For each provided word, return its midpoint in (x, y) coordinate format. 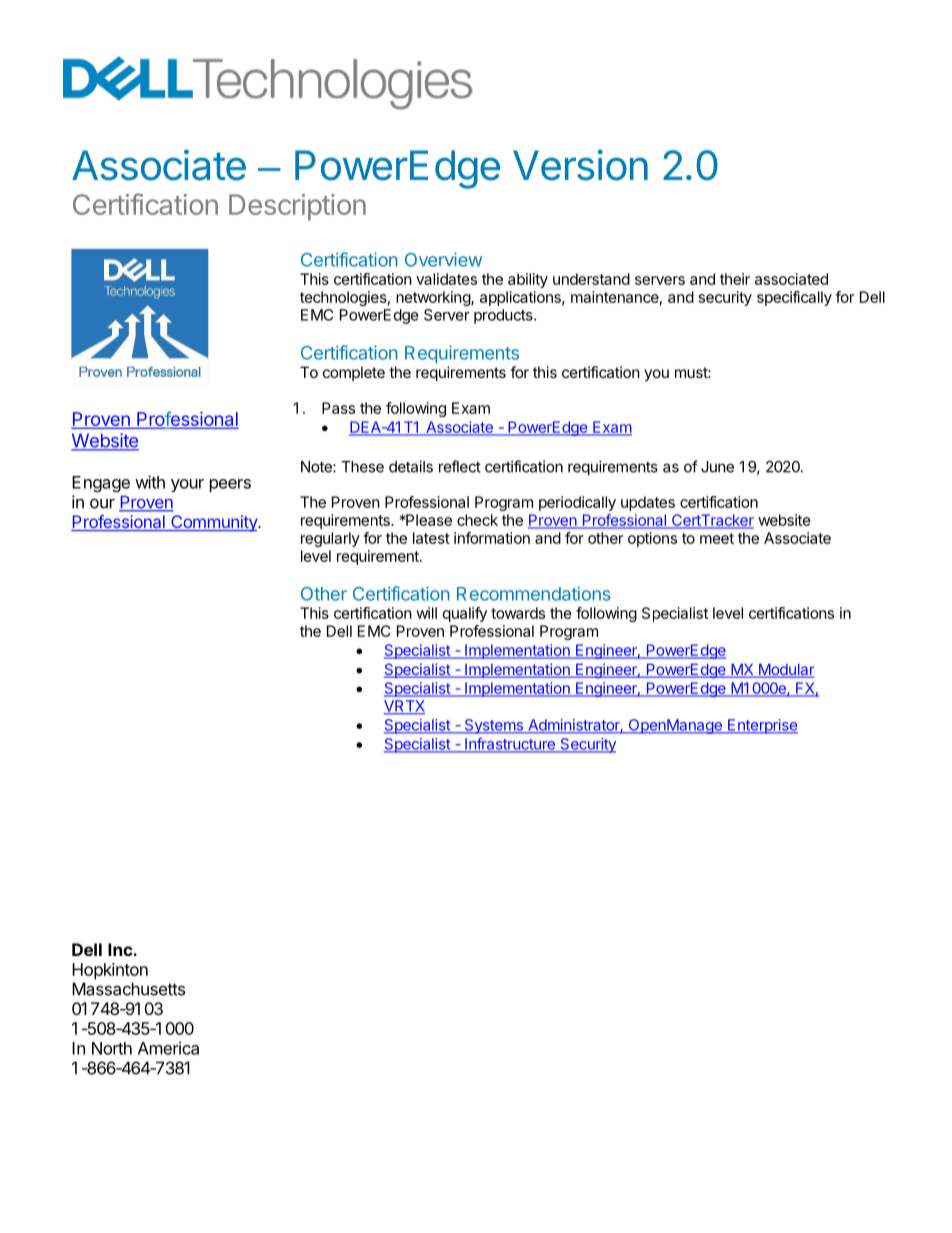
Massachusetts (128, 989)
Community (214, 523)
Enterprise (762, 726)
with (150, 482)
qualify (465, 614)
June (717, 467)
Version (580, 165)
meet (717, 538)
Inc (121, 949)
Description (297, 207)
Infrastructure (510, 745)
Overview (443, 259)
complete (354, 373)
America (168, 1048)
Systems (493, 726)
